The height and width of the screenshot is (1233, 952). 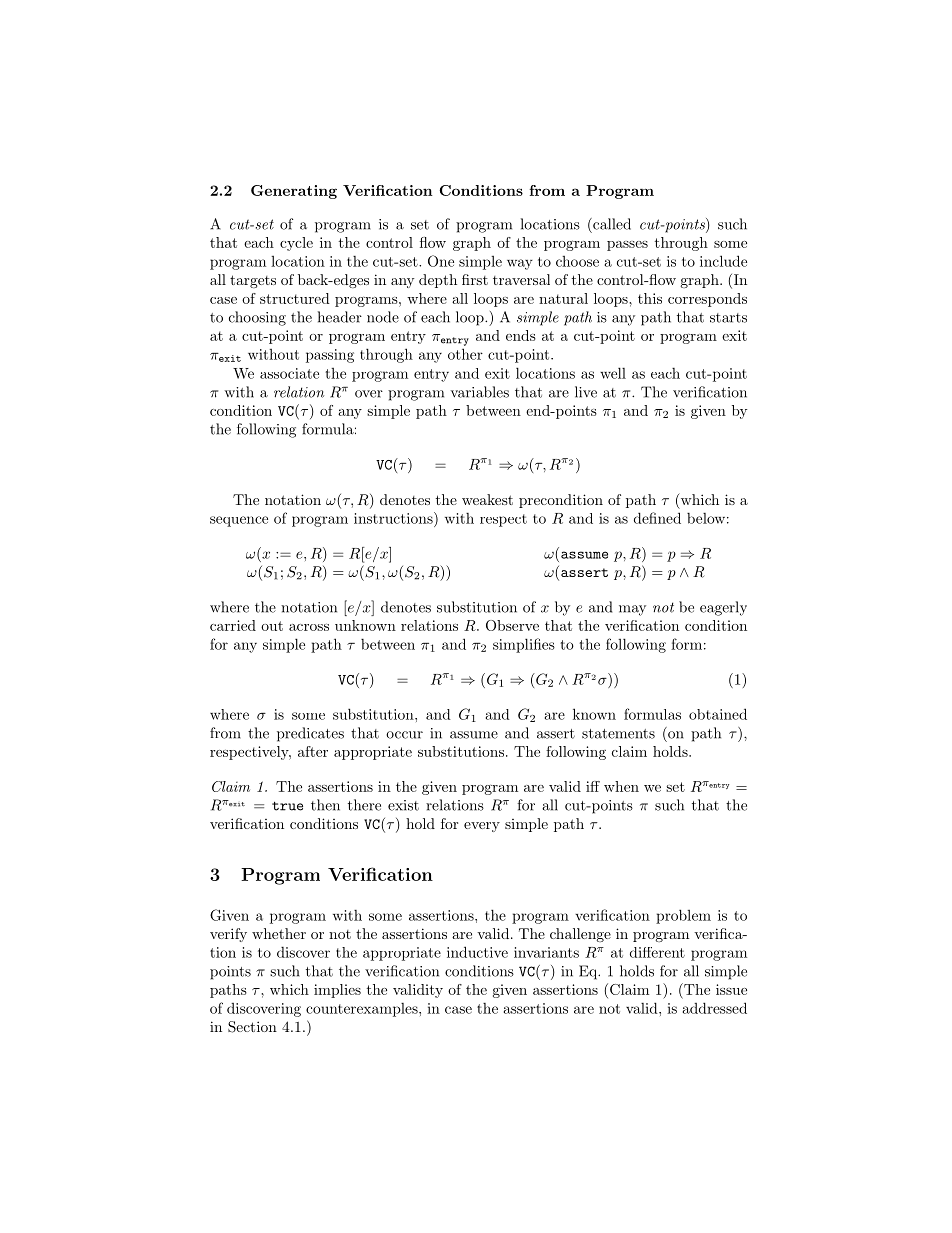 I want to click on defined, so click(x=657, y=518).
